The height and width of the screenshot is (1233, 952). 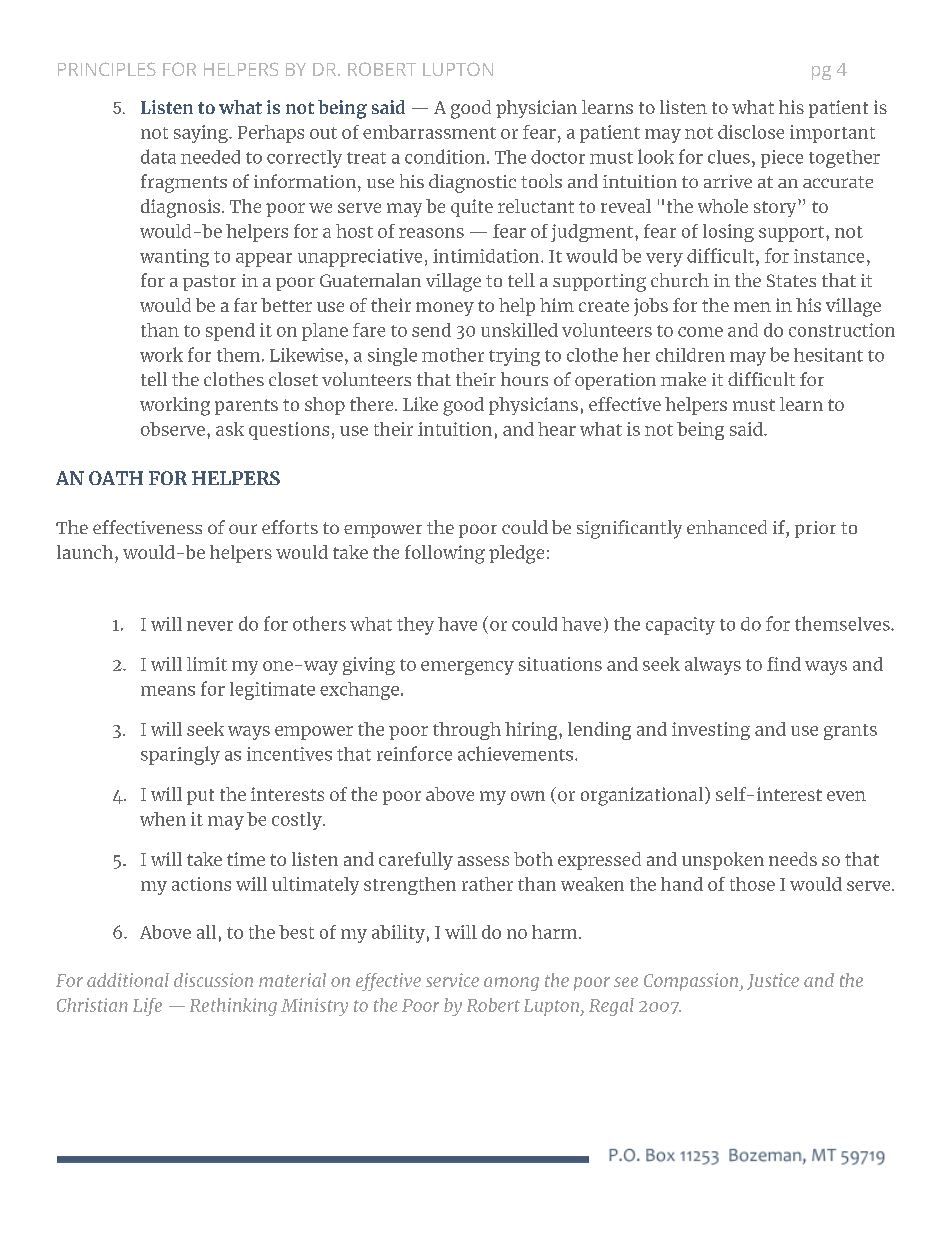 I want to click on disclose, so click(x=751, y=132).
